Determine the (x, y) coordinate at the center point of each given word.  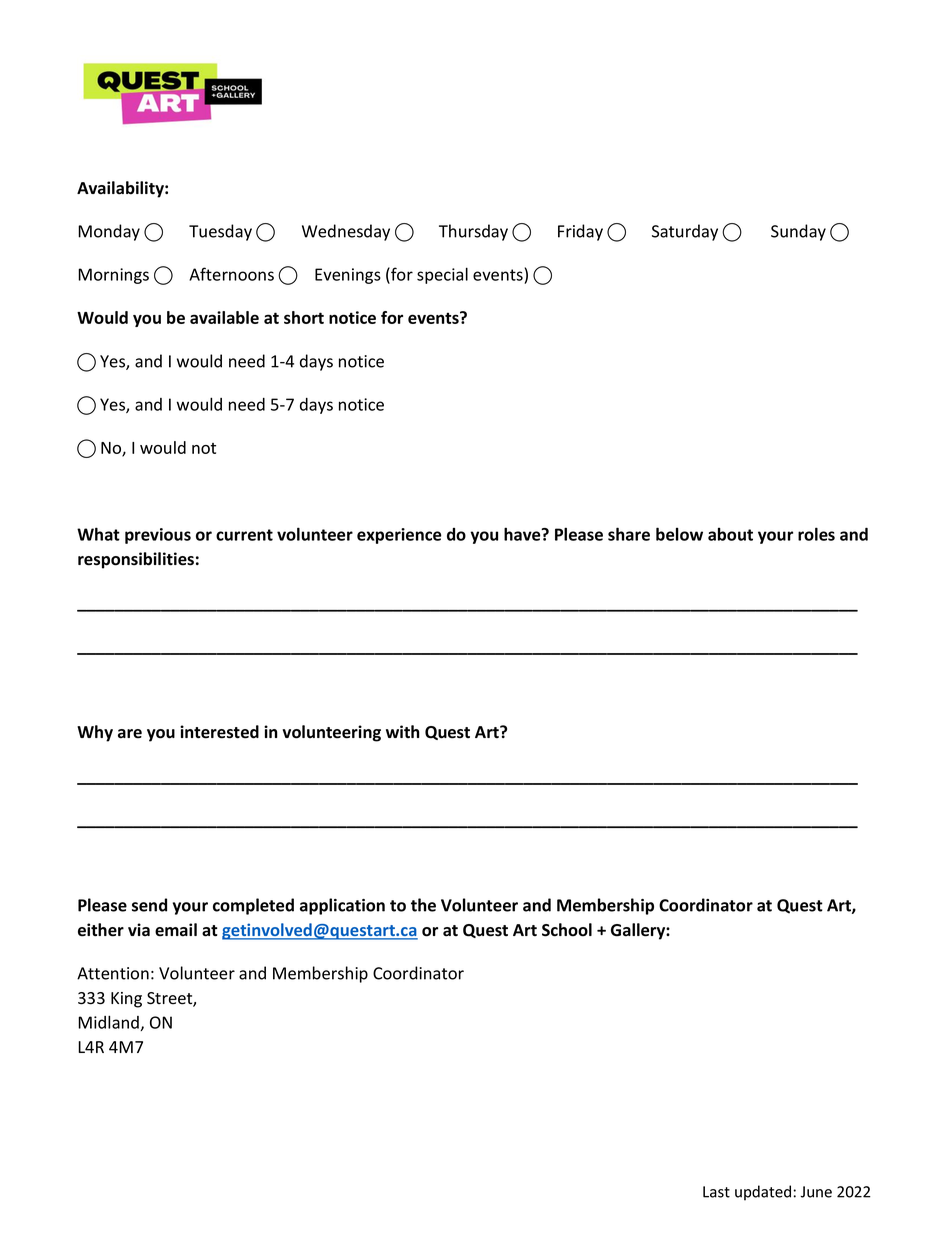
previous (158, 536)
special (442, 275)
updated (763, 1193)
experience (399, 536)
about (730, 534)
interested (219, 732)
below (679, 534)
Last (716, 1192)
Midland (109, 1023)
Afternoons (231, 274)
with (403, 731)
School (567, 930)
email (176, 930)
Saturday (685, 232)
